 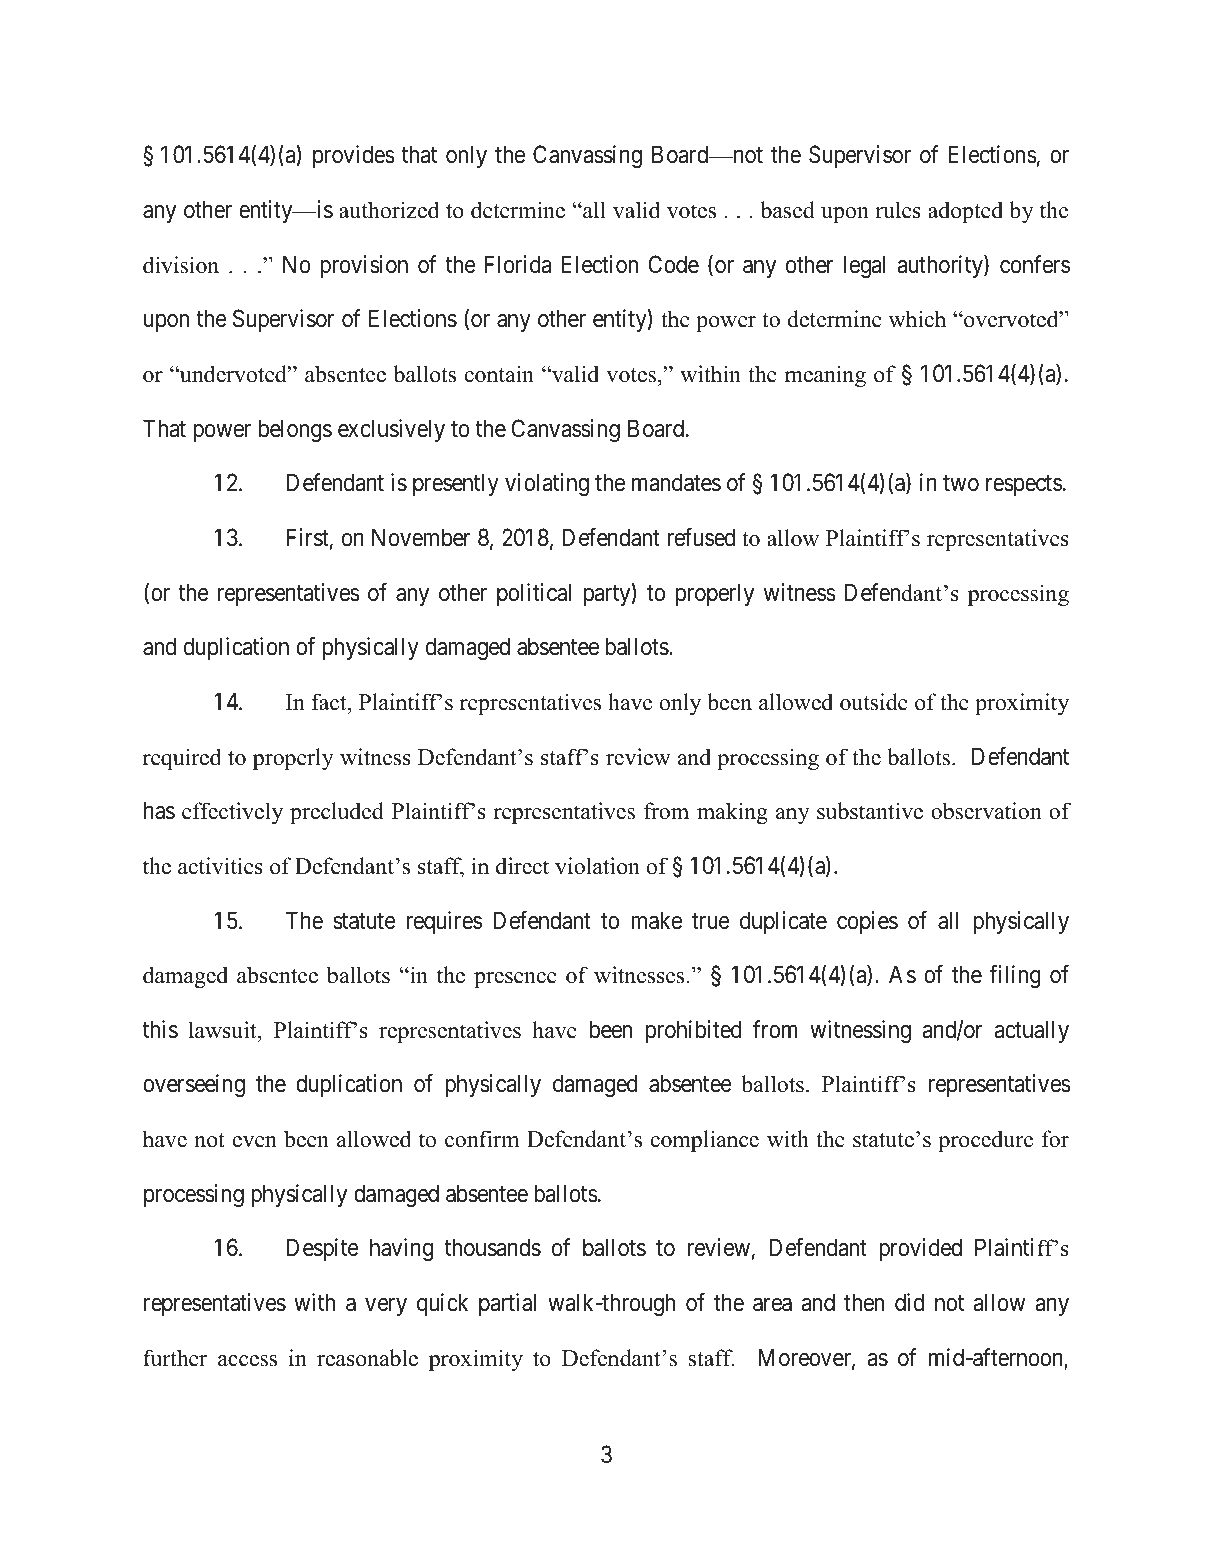 I want to click on November, so click(x=421, y=537).
